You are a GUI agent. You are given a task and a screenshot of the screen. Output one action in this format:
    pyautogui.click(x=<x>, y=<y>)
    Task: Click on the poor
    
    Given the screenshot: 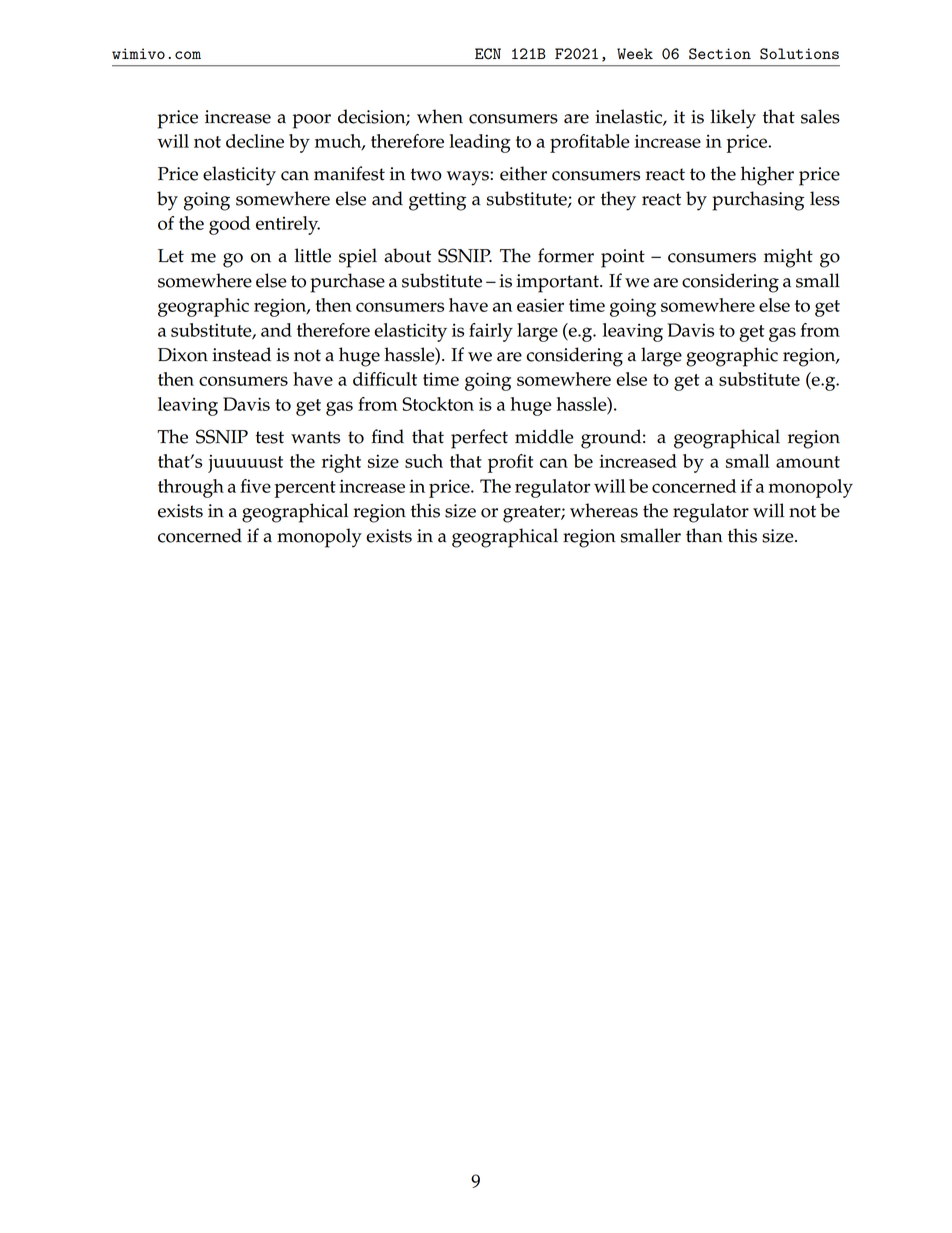 What is the action you would take?
    pyautogui.click(x=312, y=121)
